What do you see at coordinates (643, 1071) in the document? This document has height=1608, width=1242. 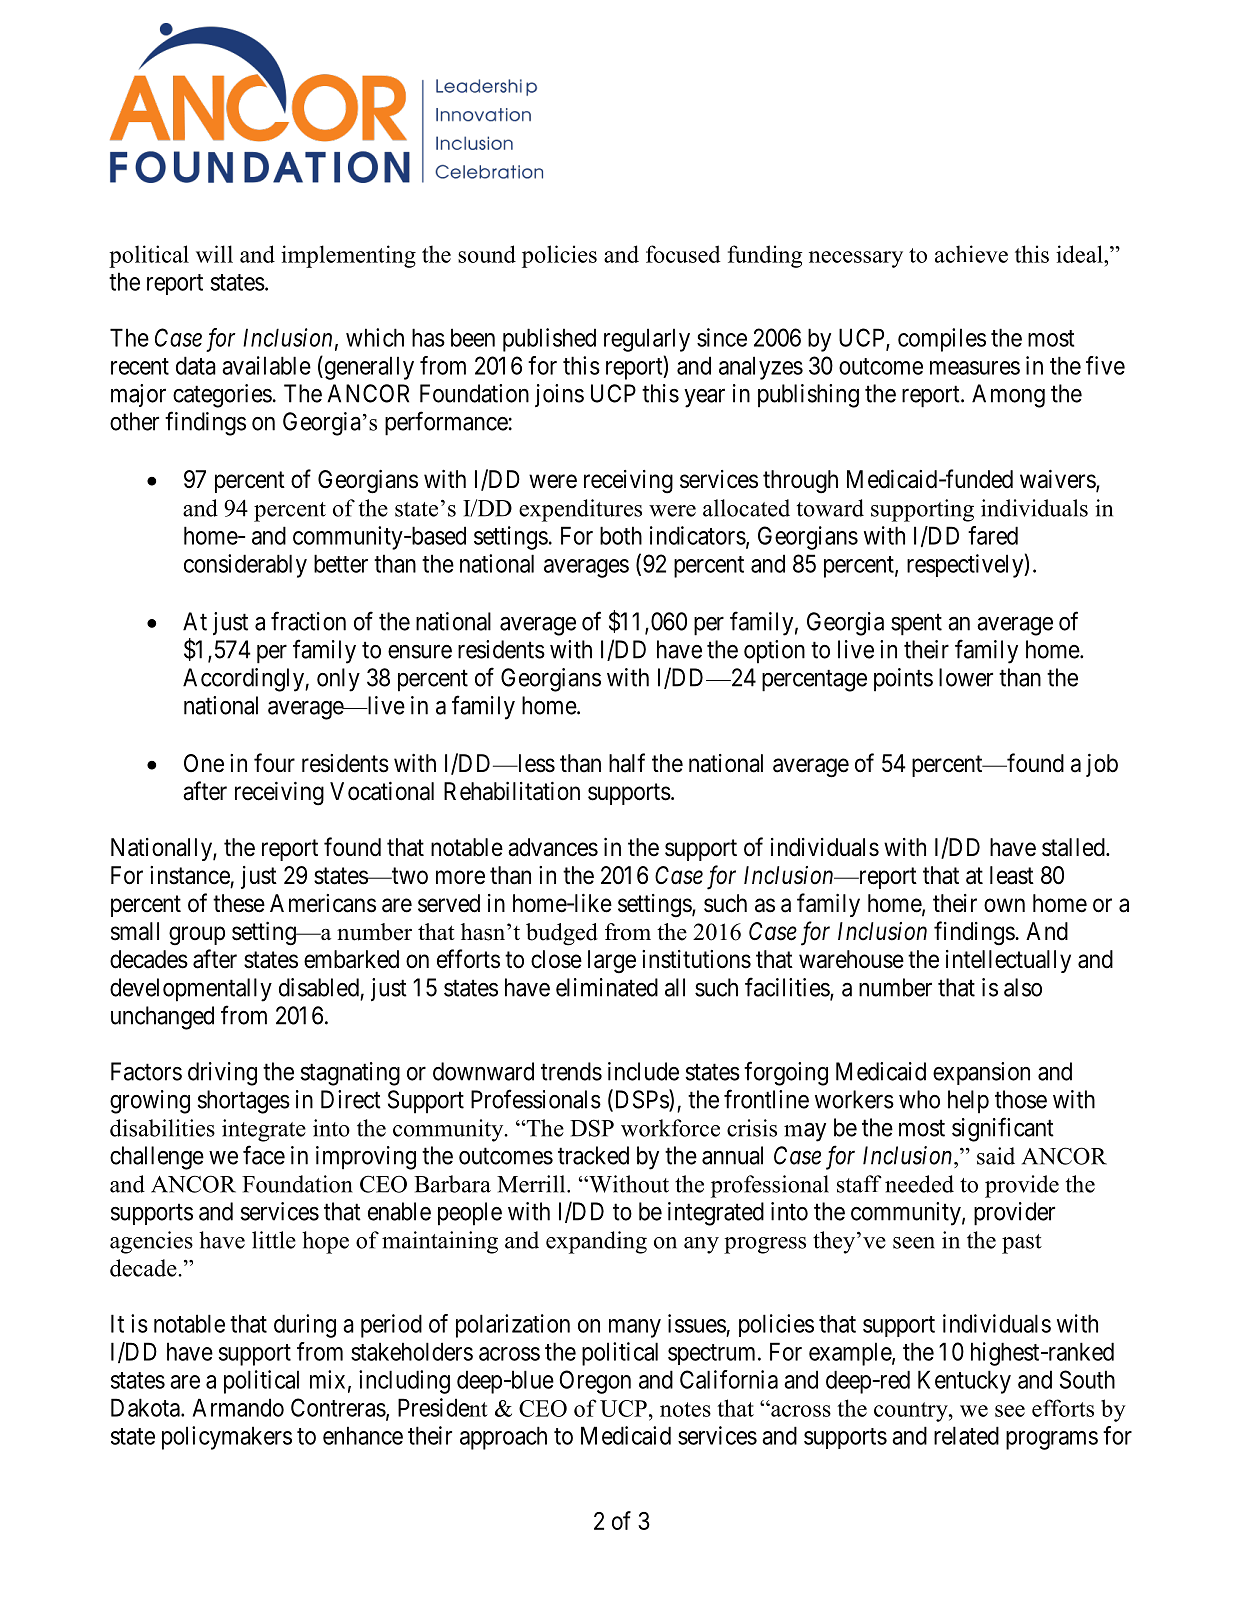 I see `include` at bounding box center [643, 1071].
